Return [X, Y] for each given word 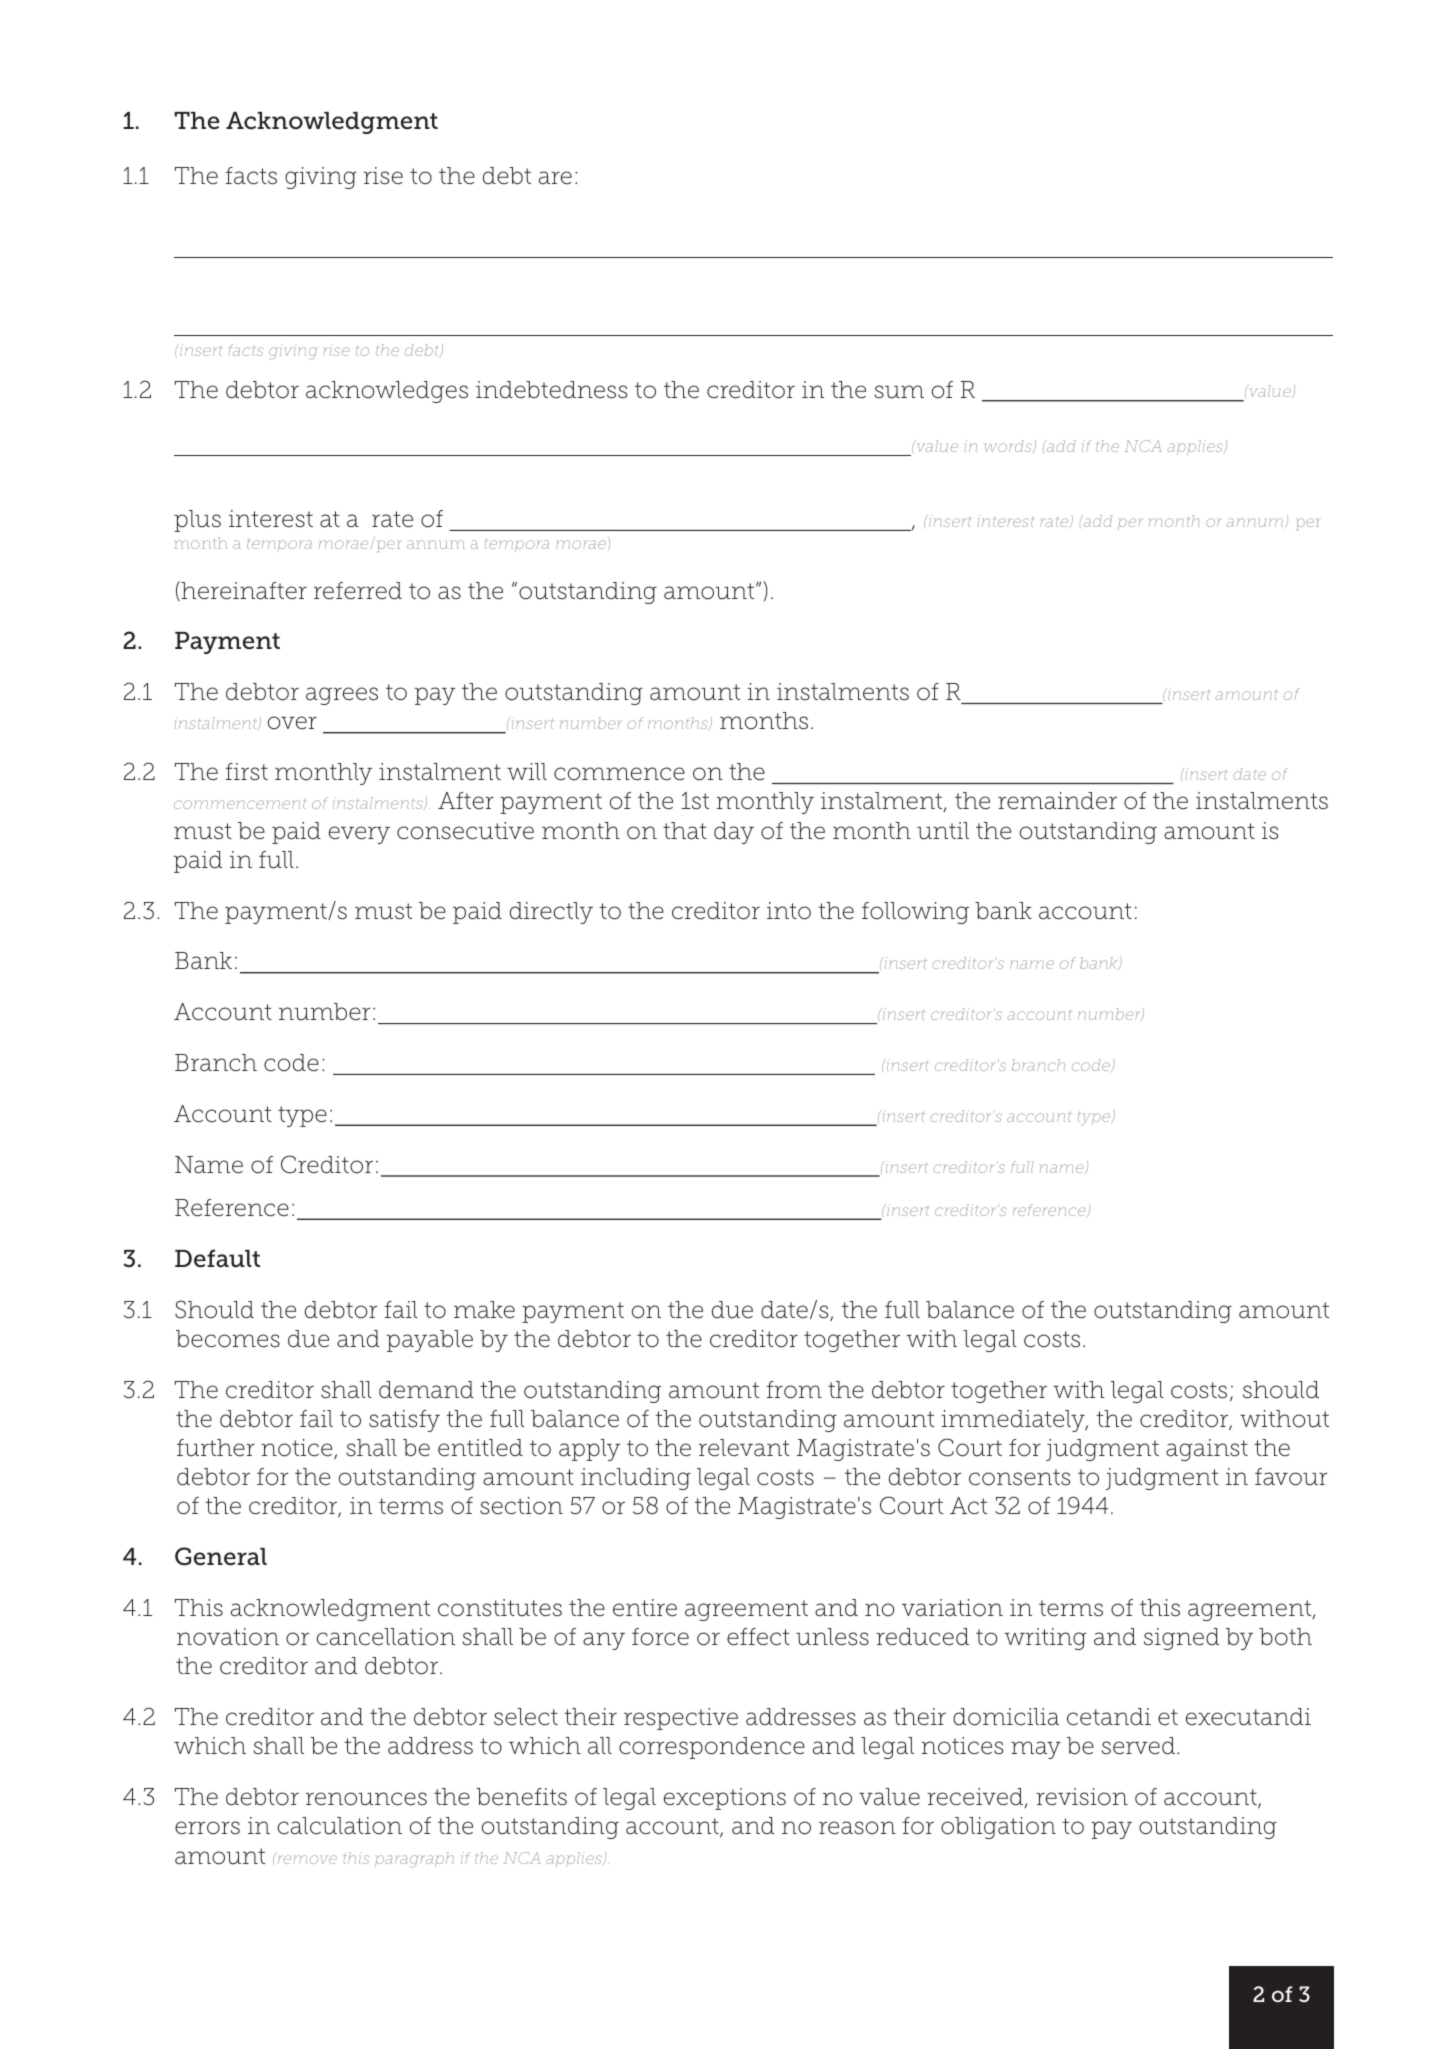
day [734, 833]
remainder [1057, 801]
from [794, 1390]
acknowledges [387, 392]
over [292, 723]
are [555, 178]
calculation [339, 1826]
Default [217, 1258]
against [1207, 1450]
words [1009, 446]
